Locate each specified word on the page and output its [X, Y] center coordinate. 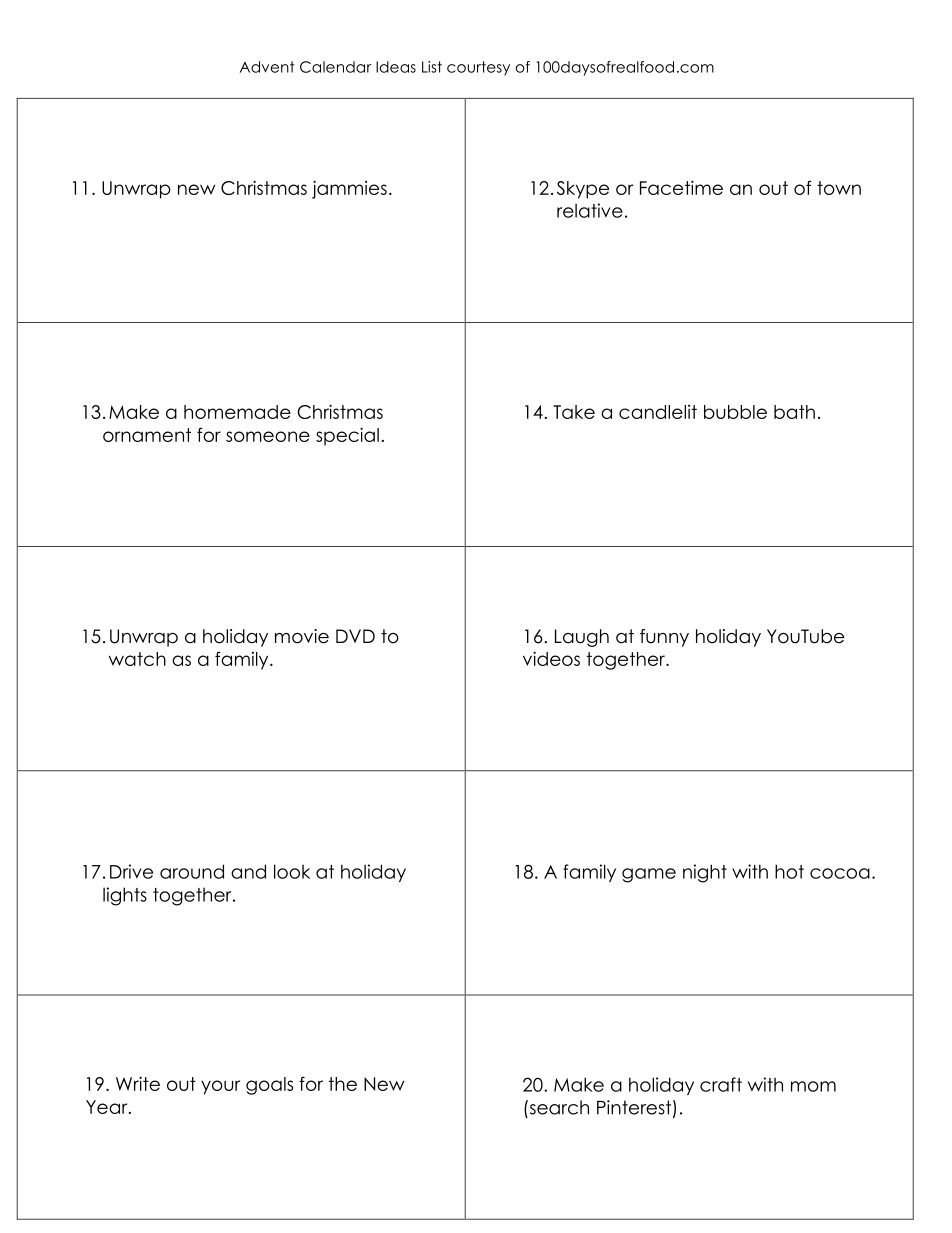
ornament [147, 435]
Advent [267, 67]
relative [590, 210]
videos [551, 658]
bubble [735, 412]
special [347, 436]
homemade [237, 412]
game [649, 875]
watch [137, 659]
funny [664, 638]
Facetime [681, 187]
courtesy [478, 68]
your [220, 1087]
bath [794, 412]
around [192, 871]
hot [789, 871]
